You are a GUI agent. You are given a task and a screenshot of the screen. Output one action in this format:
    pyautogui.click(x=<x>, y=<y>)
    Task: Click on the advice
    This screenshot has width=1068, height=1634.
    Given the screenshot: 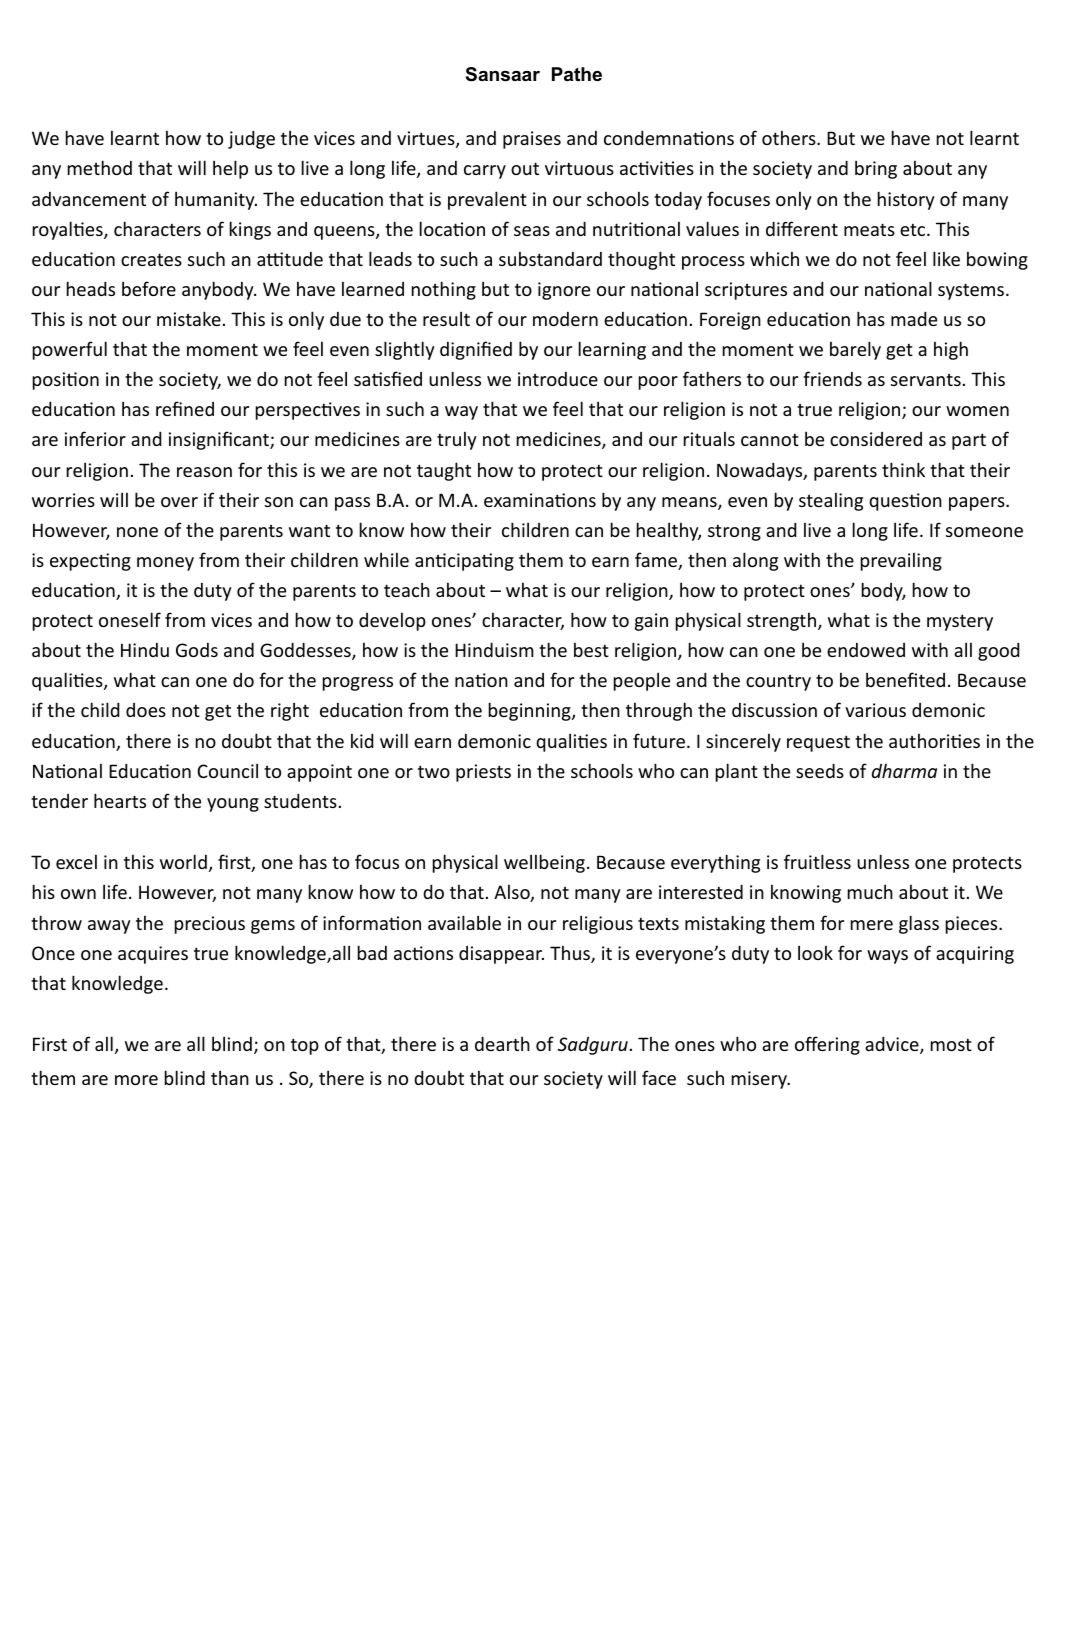 What is the action you would take?
    pyautogui.click(x=893, y=1045)
